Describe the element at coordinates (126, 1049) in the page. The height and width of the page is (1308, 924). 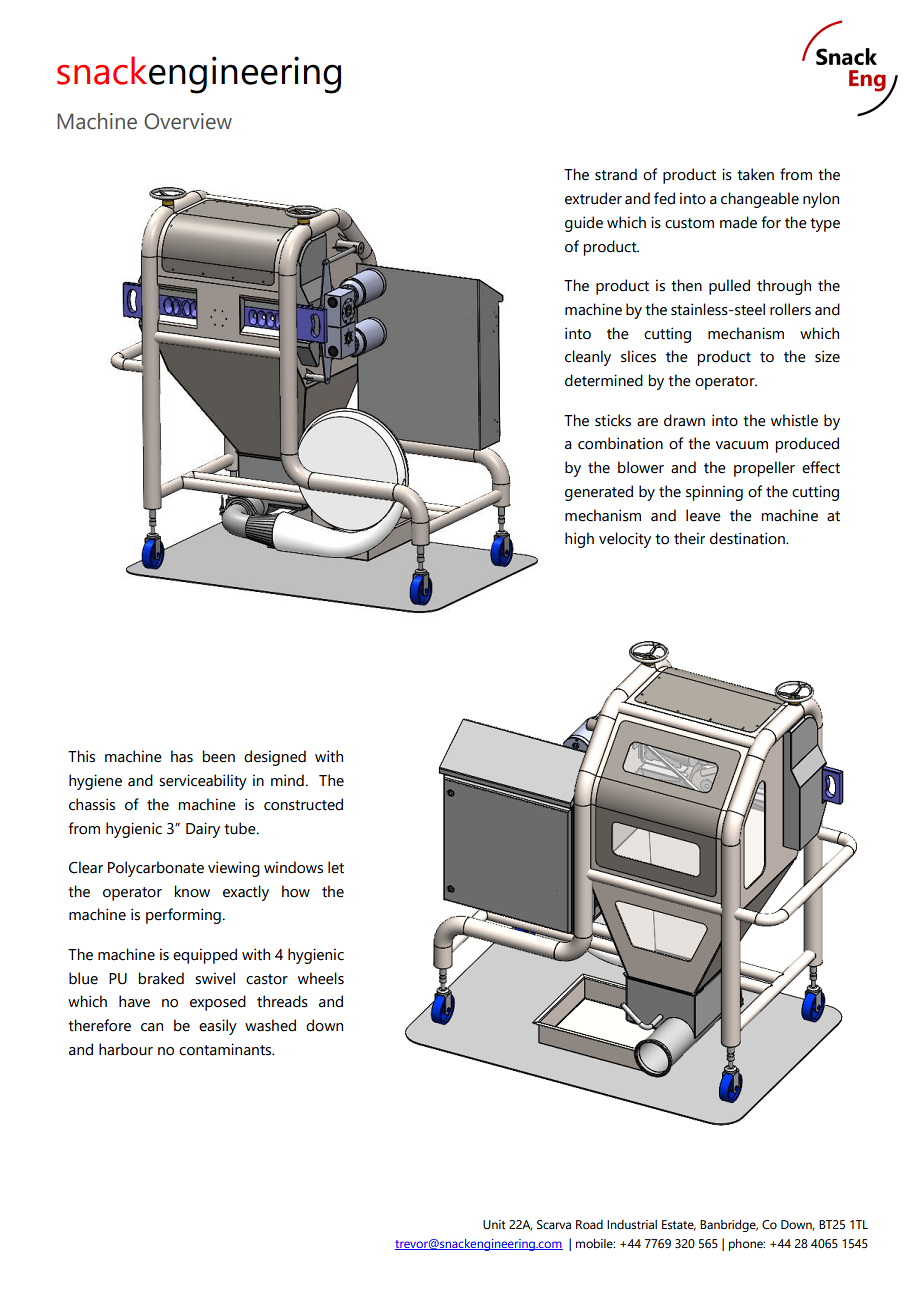
I see `harbour` at that location.
